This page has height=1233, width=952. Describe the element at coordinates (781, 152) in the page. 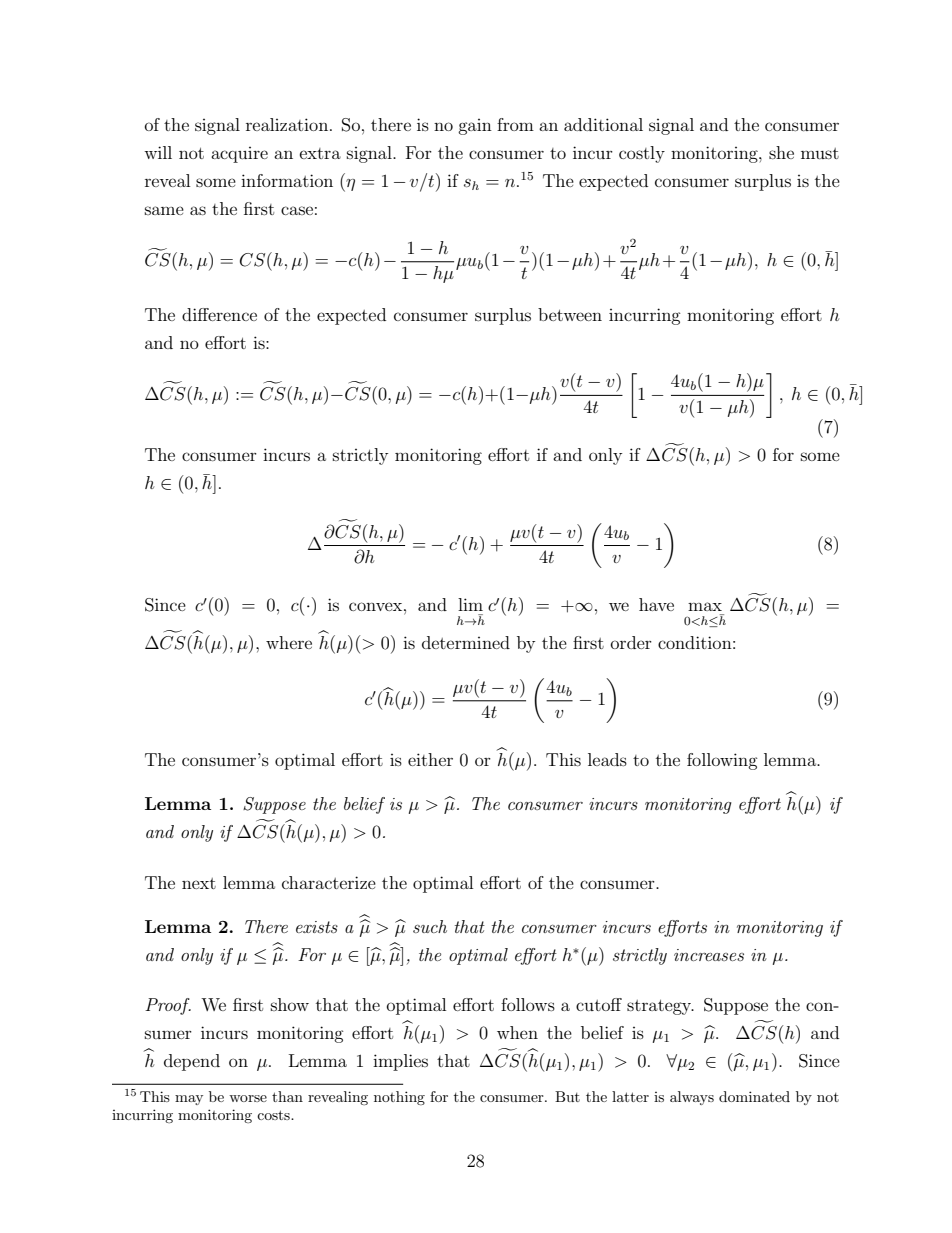

I see `she` at that location.
